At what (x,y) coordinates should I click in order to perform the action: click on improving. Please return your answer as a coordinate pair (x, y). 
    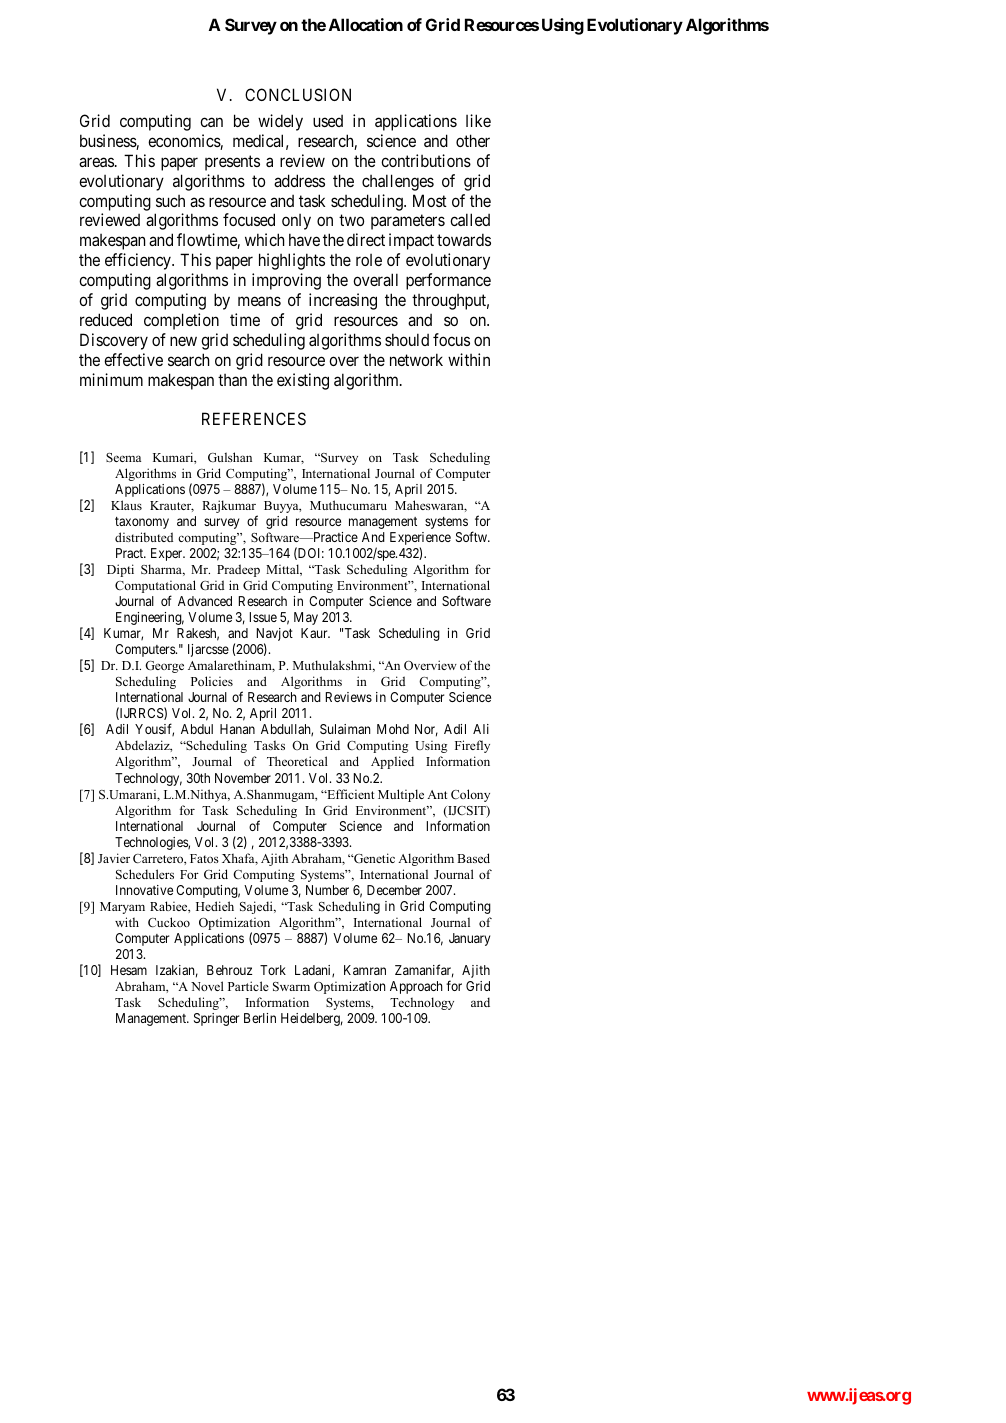
    Looking at the image, I should click on (286, 281).
